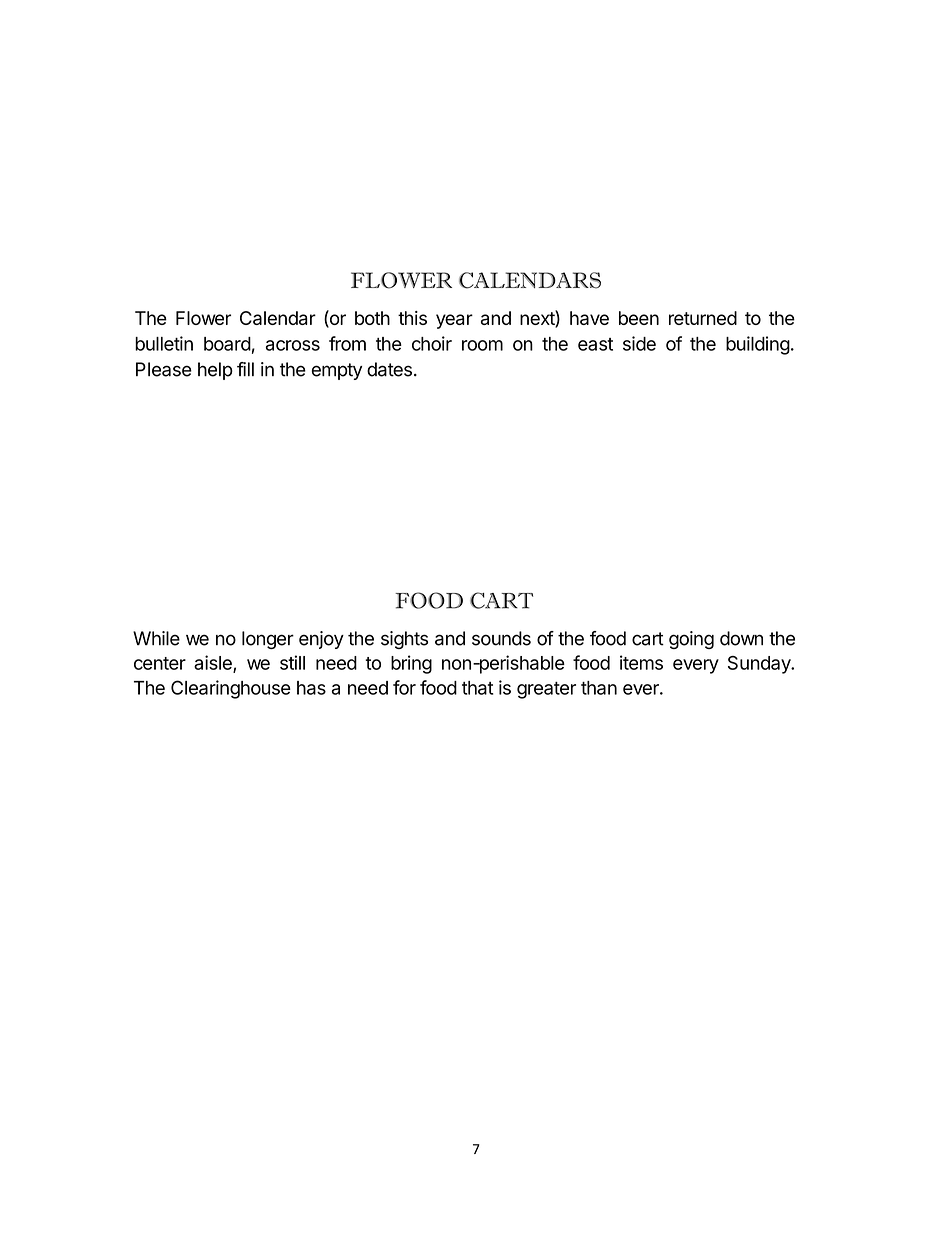 This screenshot has width=952, height=1233. I want to click on dates, so click(389, 369).
